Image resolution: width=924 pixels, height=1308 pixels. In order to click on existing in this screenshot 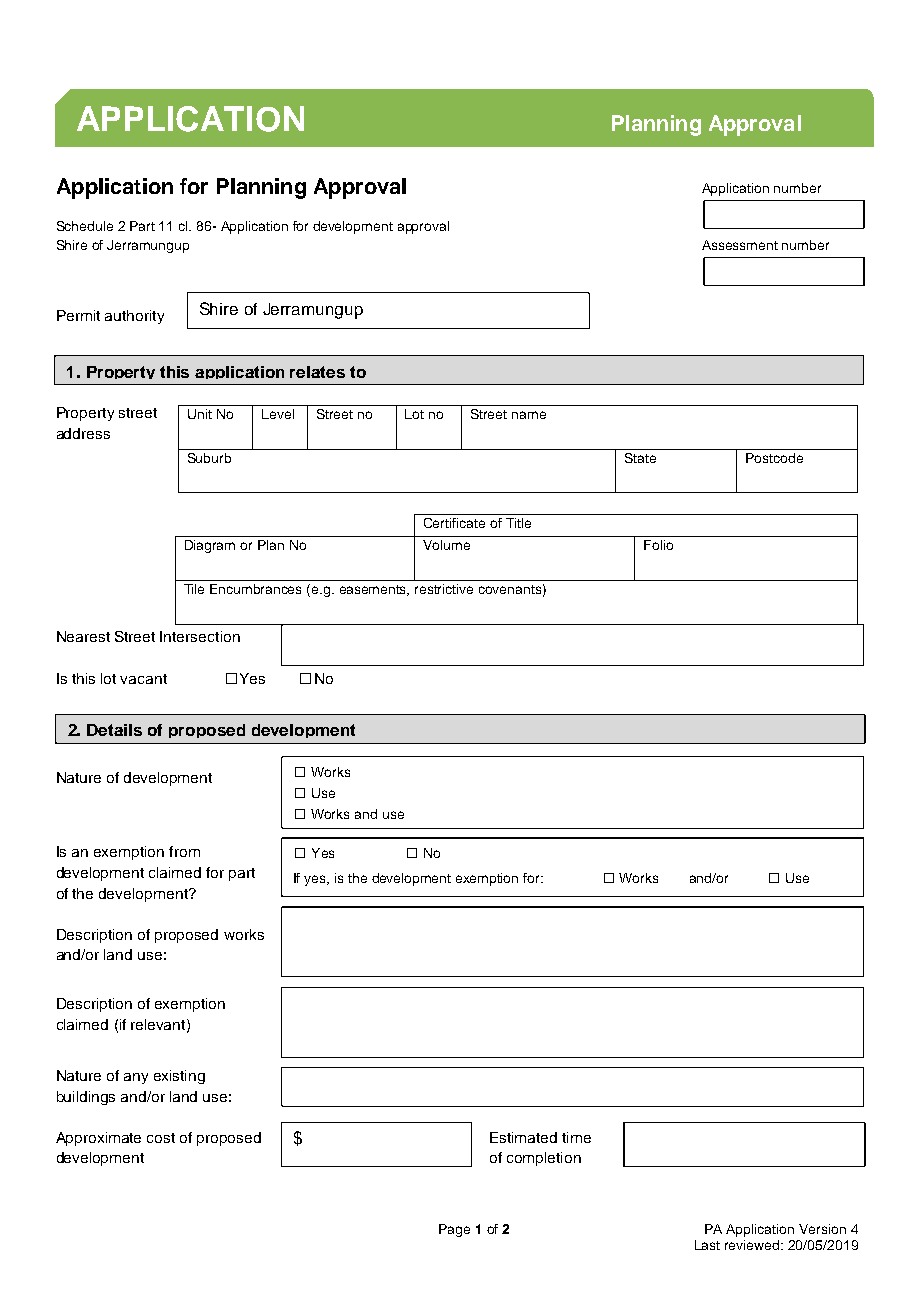, I will do `click(179, 1077)`.
